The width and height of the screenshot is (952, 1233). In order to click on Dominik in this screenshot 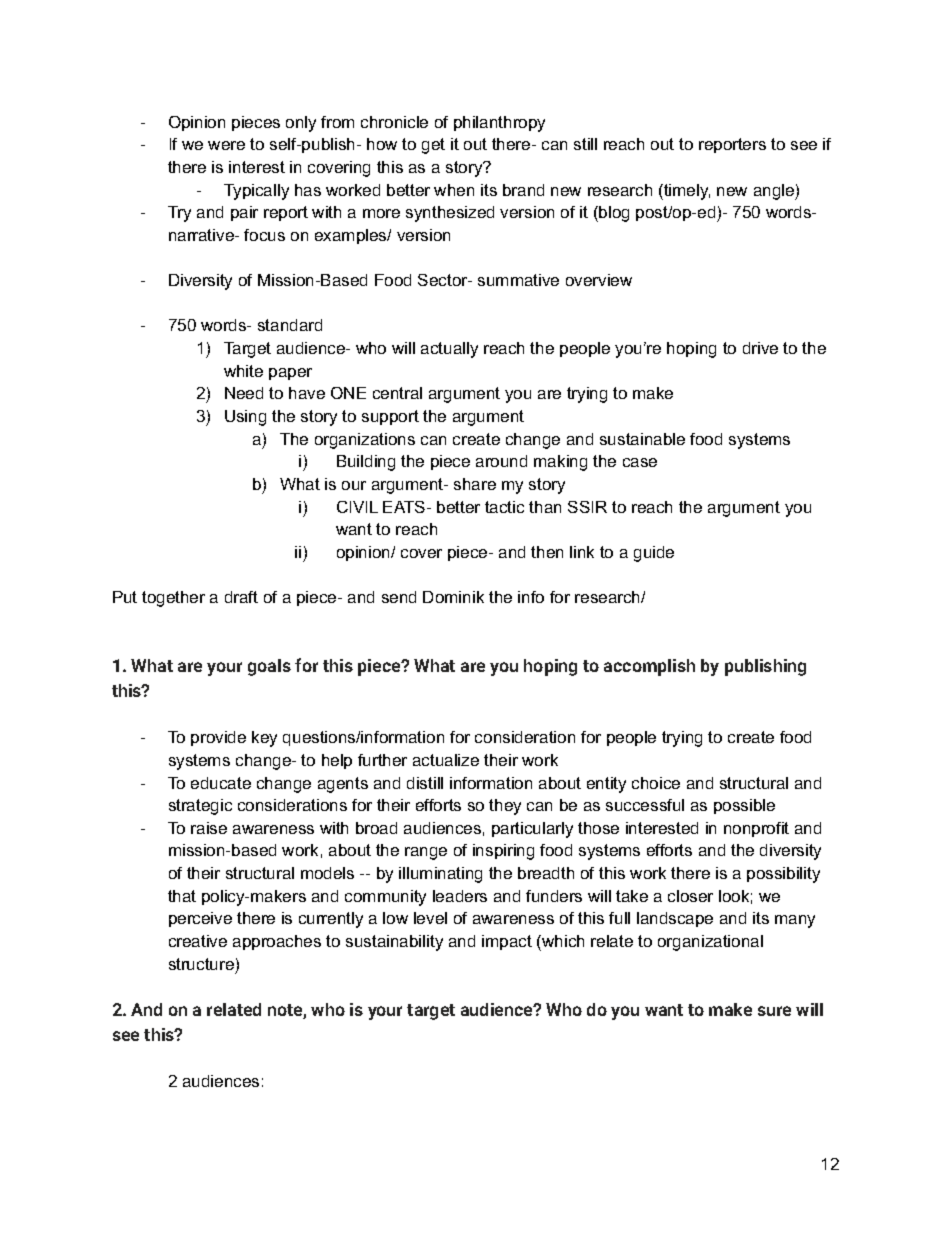, I will do `click(453, 597)`.
